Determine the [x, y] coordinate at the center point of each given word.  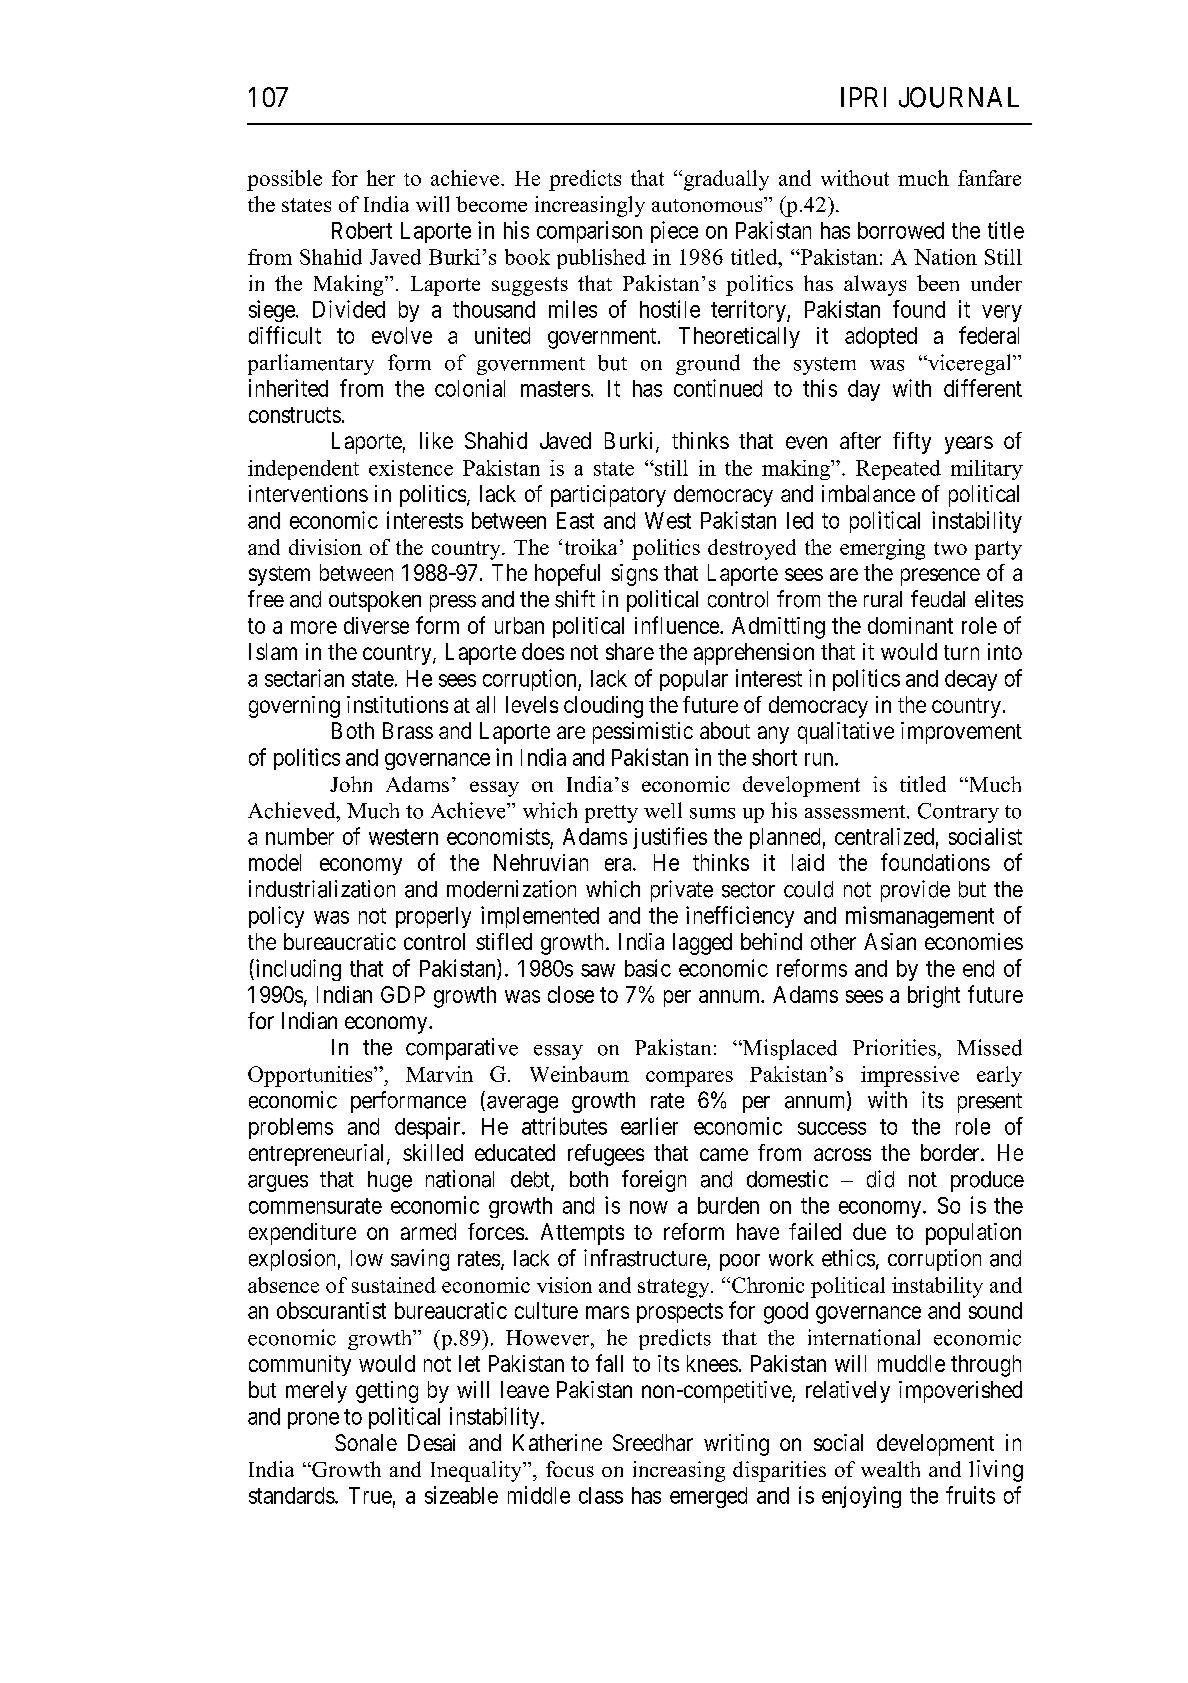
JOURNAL [959, 97]
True [370, 1495]
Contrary [958, 813]
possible [284, 180]
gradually [725, 180]
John [351, 784]
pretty [611, 814]
